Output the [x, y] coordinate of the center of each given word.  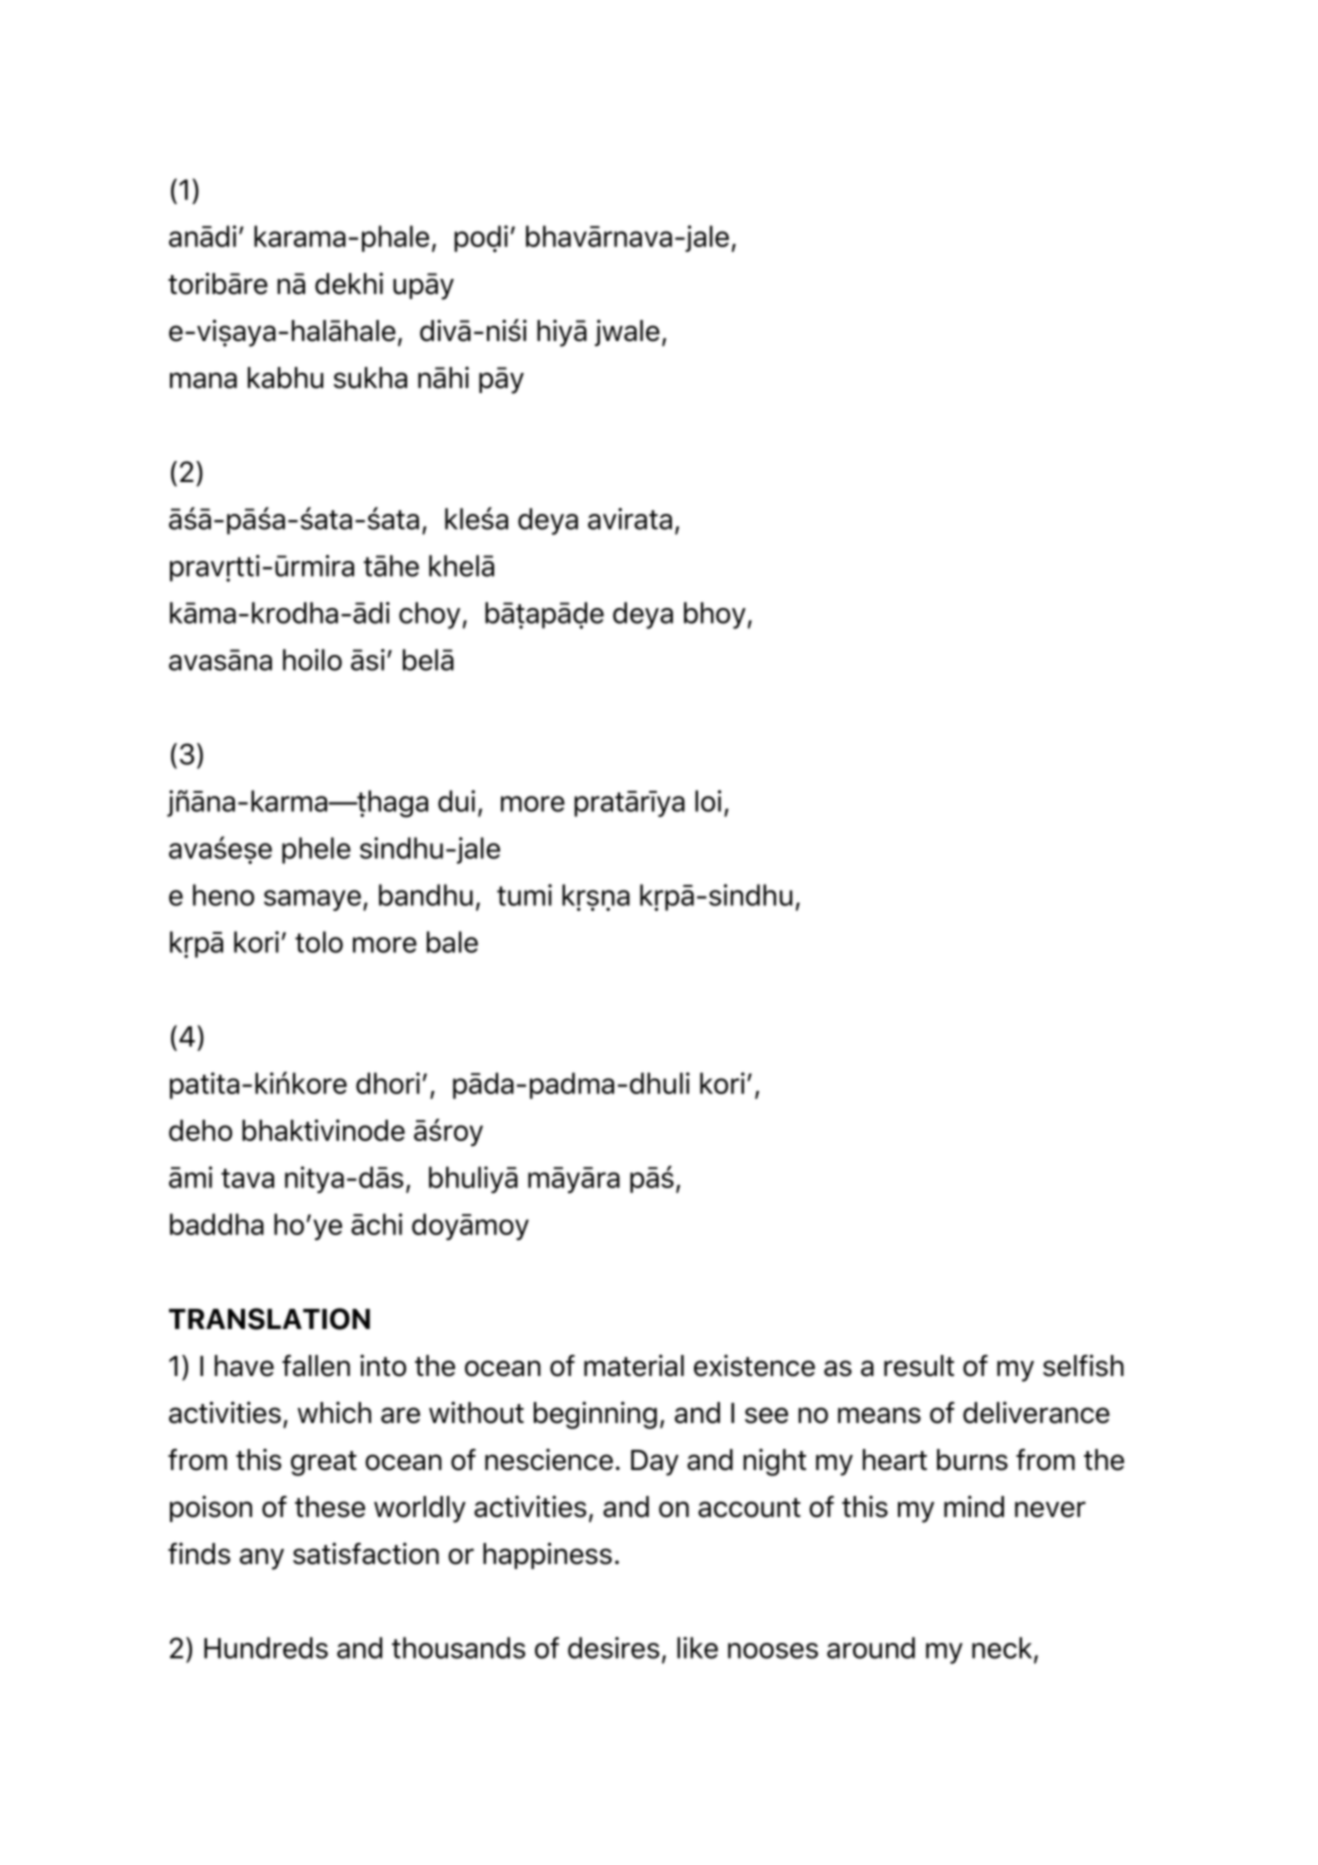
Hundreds [266, 1648]
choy [429, 615]
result [919, 1366]
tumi [524, 895]
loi [708, 801]
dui [456, 801]
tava [247, 1178]
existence [754, 1366]
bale [452, 942]
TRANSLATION [269, 1319]
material [634, 1365]
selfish [1083, 1365]
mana [203, 380]
